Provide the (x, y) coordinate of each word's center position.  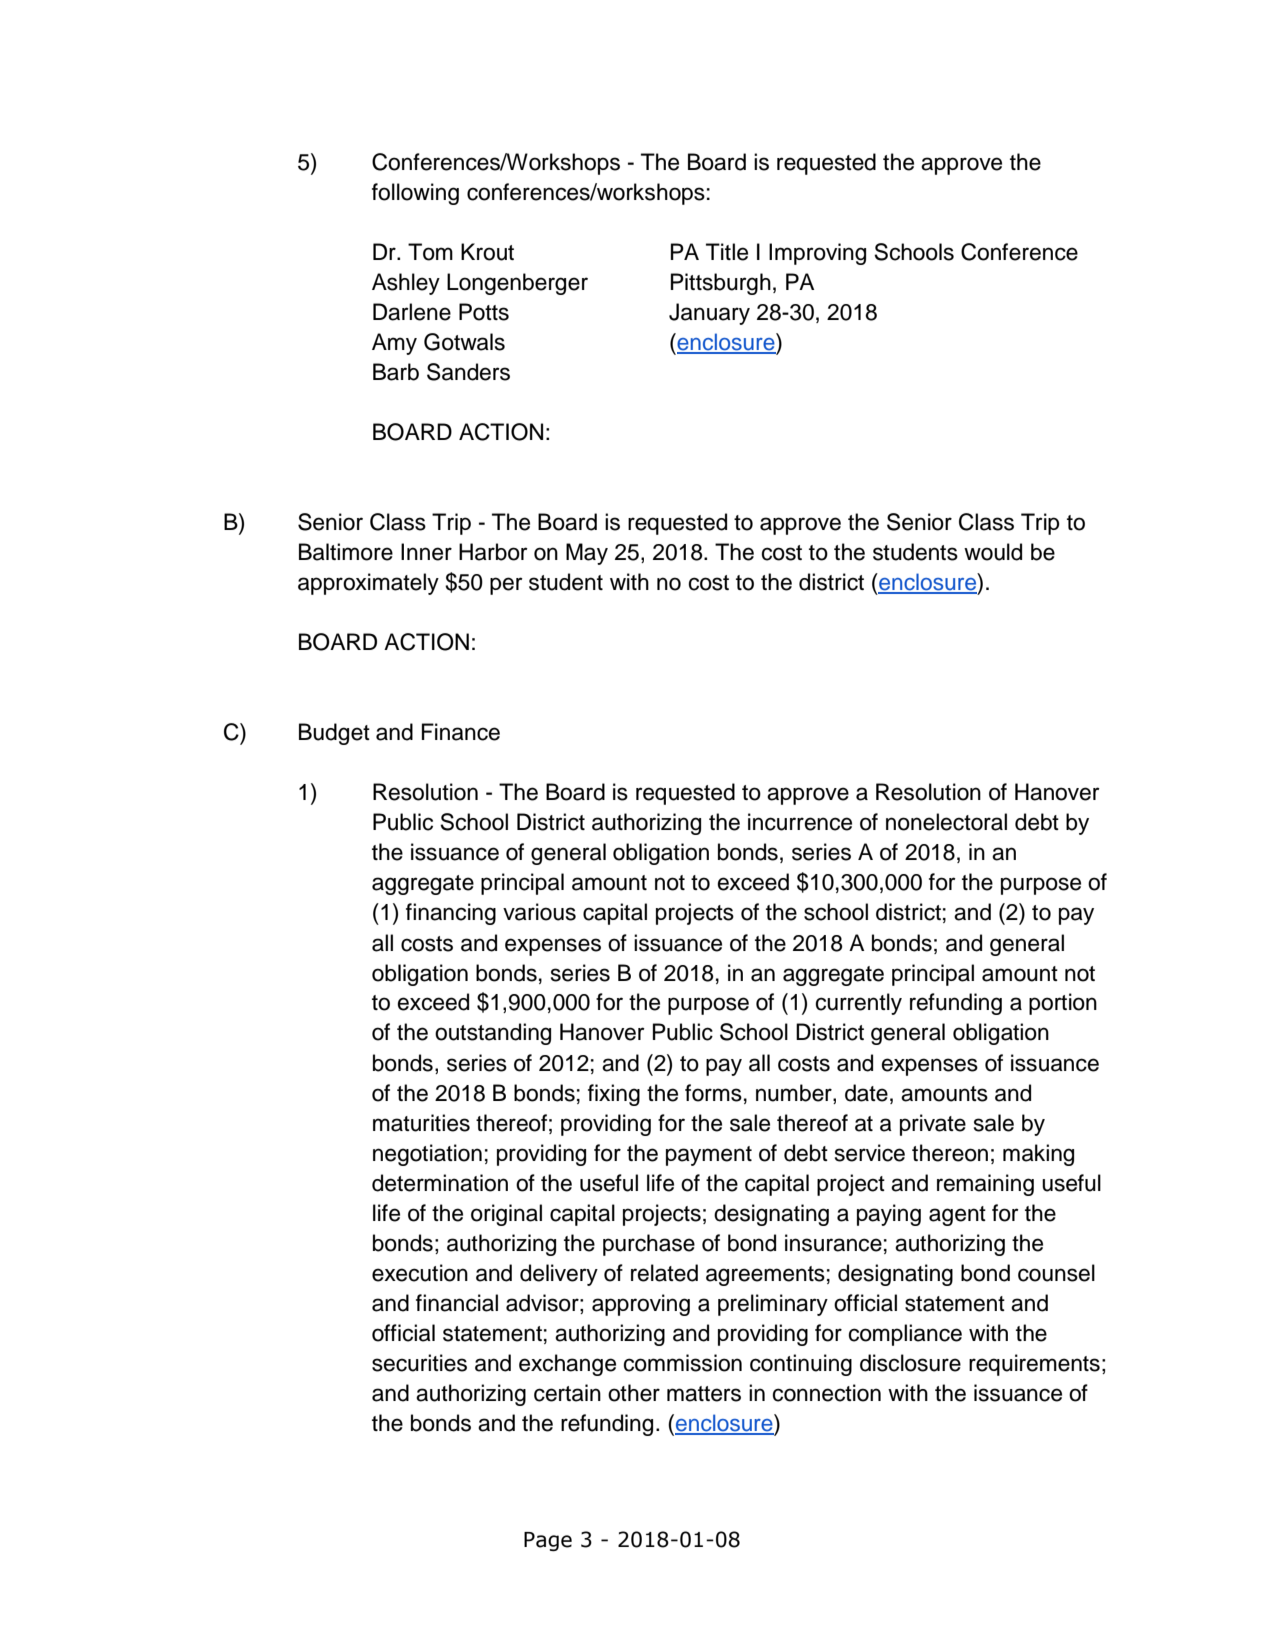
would (993, 552)
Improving (817, 254)
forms (713, 1093)
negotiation (427, 1155)
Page (548, 1541)
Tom (430, 252)
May (587, 554)
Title (727, 252)
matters (704, 1394)
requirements (1034, 1365)
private (933, 1125)
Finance (461, 732)
